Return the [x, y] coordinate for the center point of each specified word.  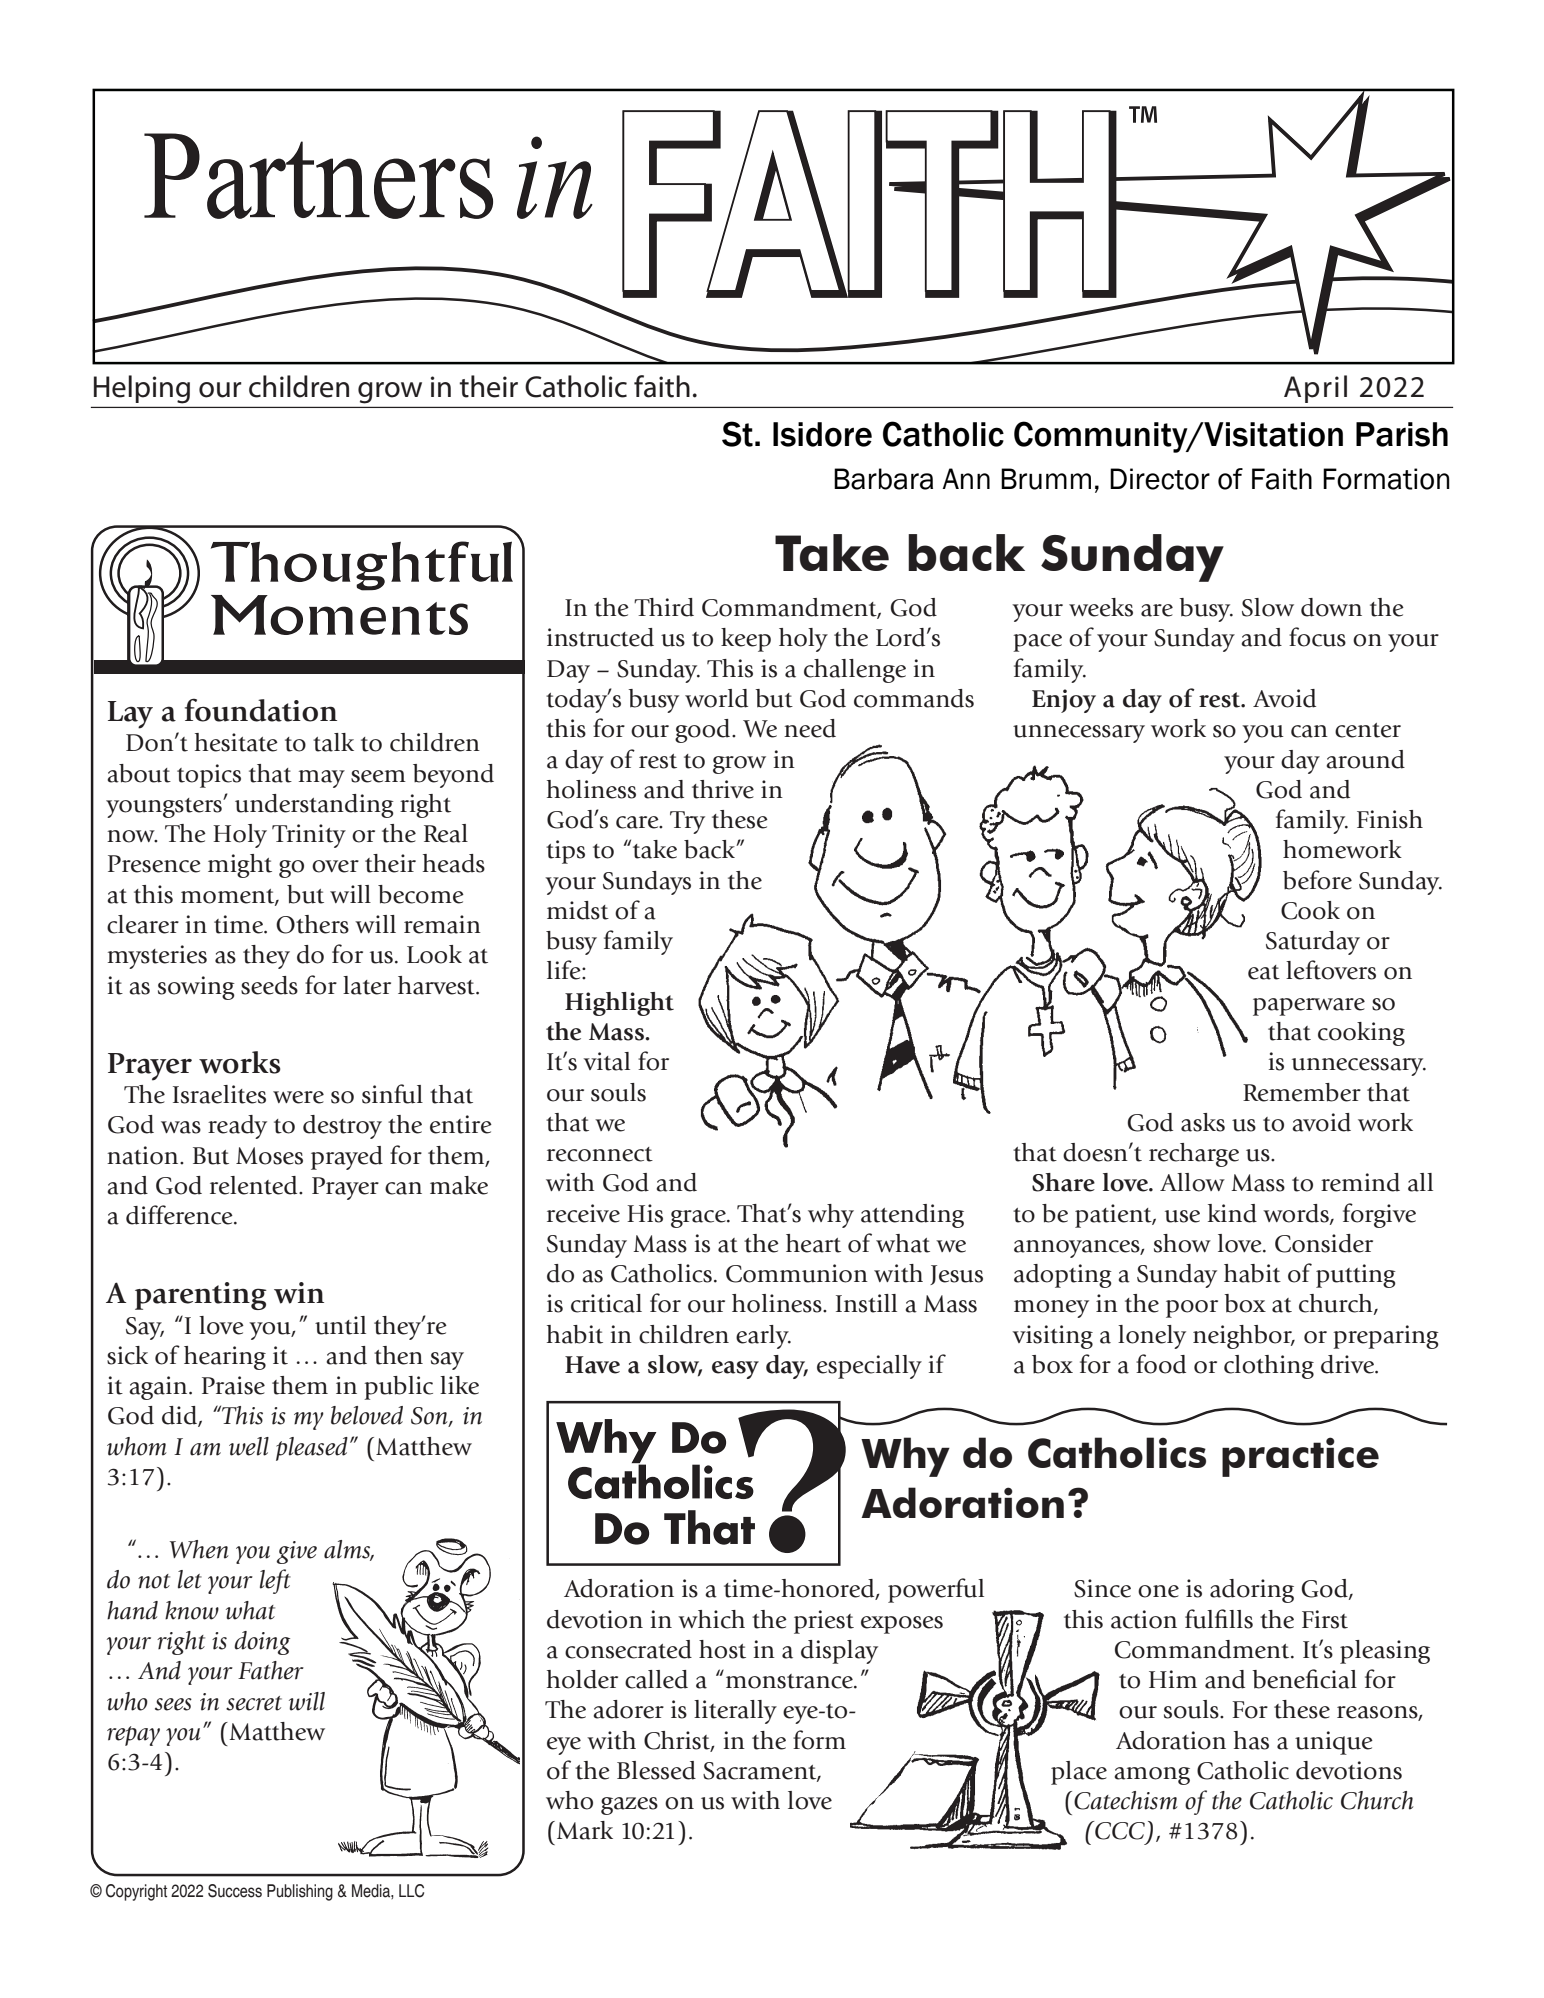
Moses [269, 1156]
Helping [142, 389]
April [1315, 389]
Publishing [300, 1892]
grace [699, 1219]
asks [1203, 1122]
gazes [629, 1806]
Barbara [883, 479]
